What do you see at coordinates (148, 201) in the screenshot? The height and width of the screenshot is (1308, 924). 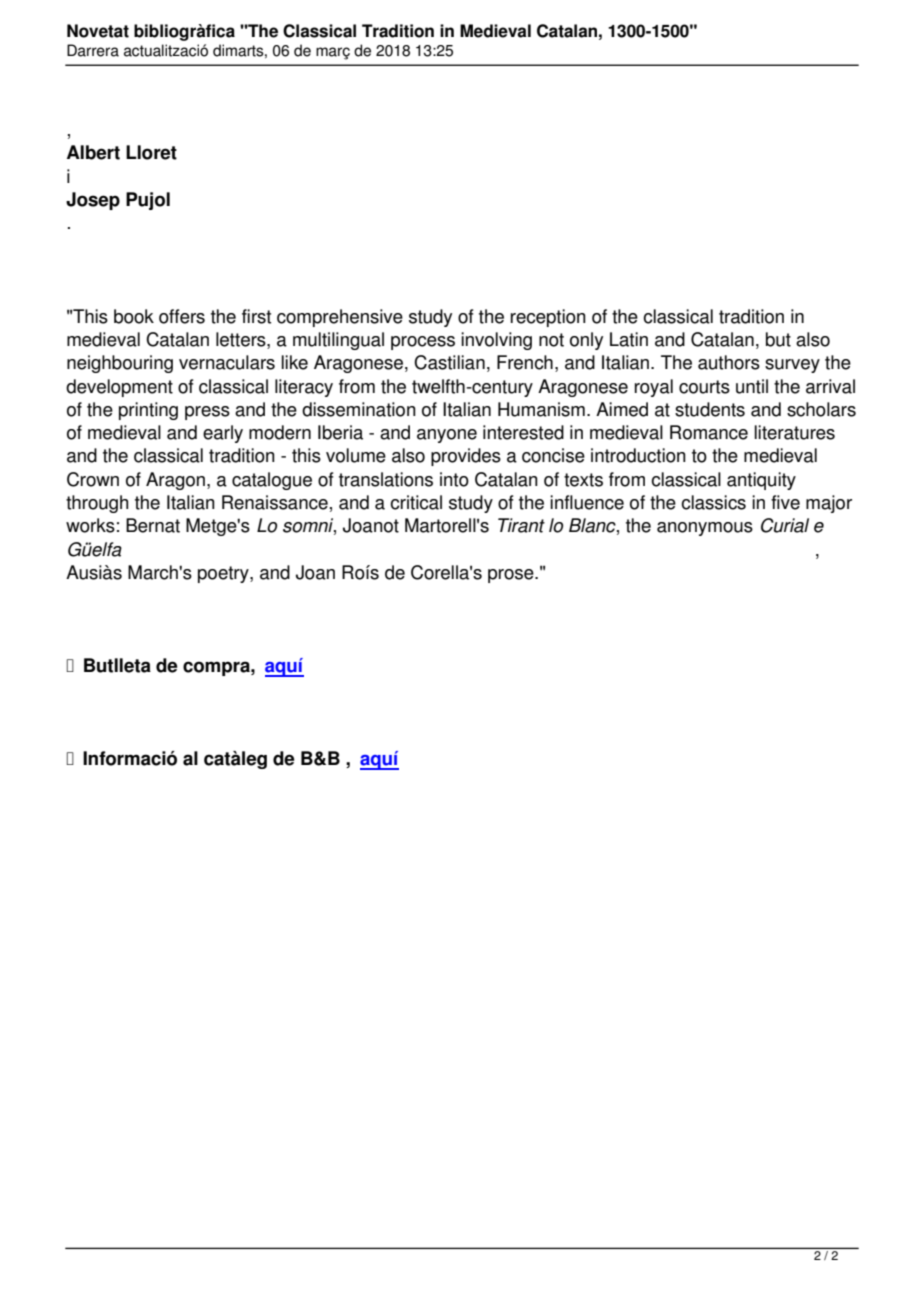 I see `Pujol` at bounding box center [148, 201].
